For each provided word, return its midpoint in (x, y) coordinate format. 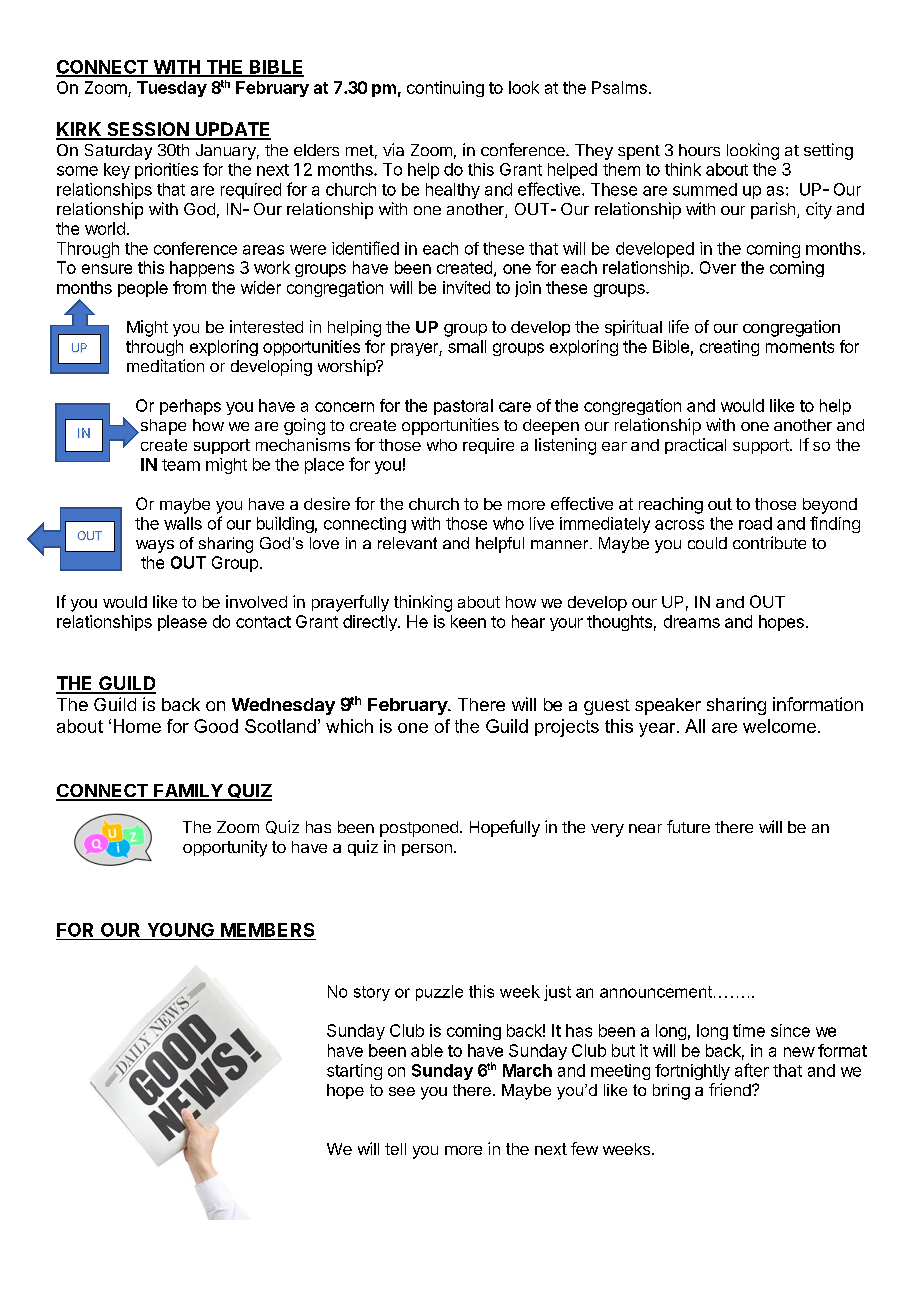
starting (354, 1072)
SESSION (147, 130)
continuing (445, 89)
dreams (692, 621)
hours (699, 150)
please (182, 623)
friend (731, 1089)
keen (468, 621)
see (402, 1091)
